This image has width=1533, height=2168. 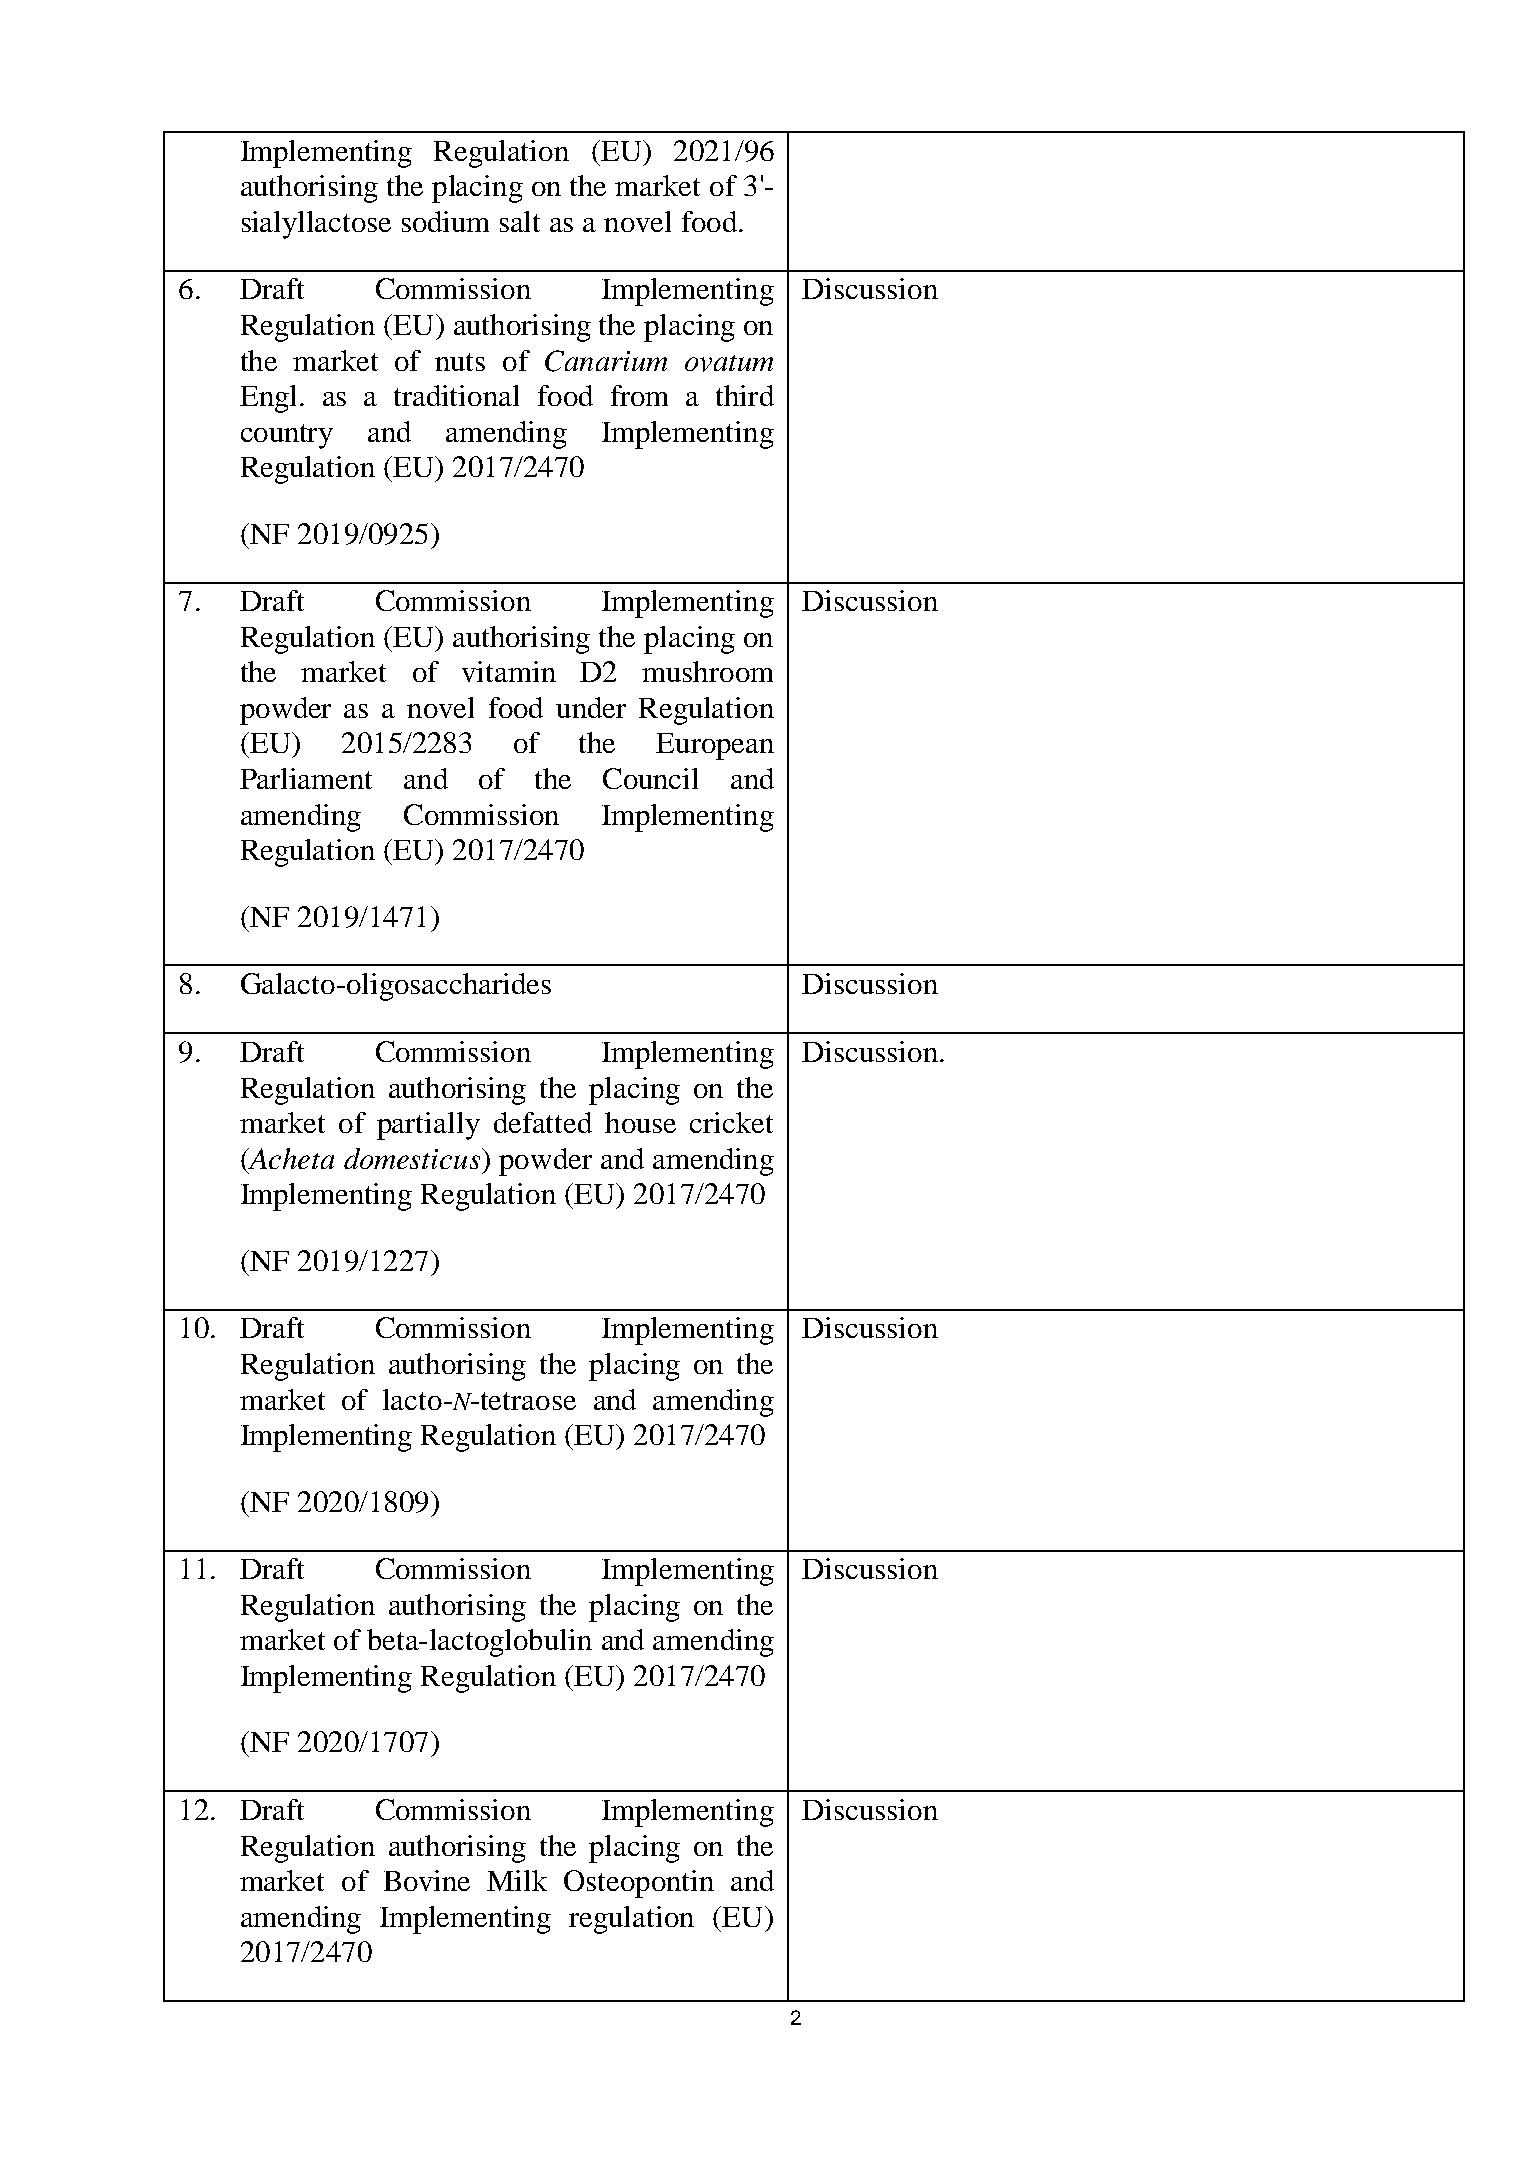 I want to click on salt, so click(x=520, y=221).
